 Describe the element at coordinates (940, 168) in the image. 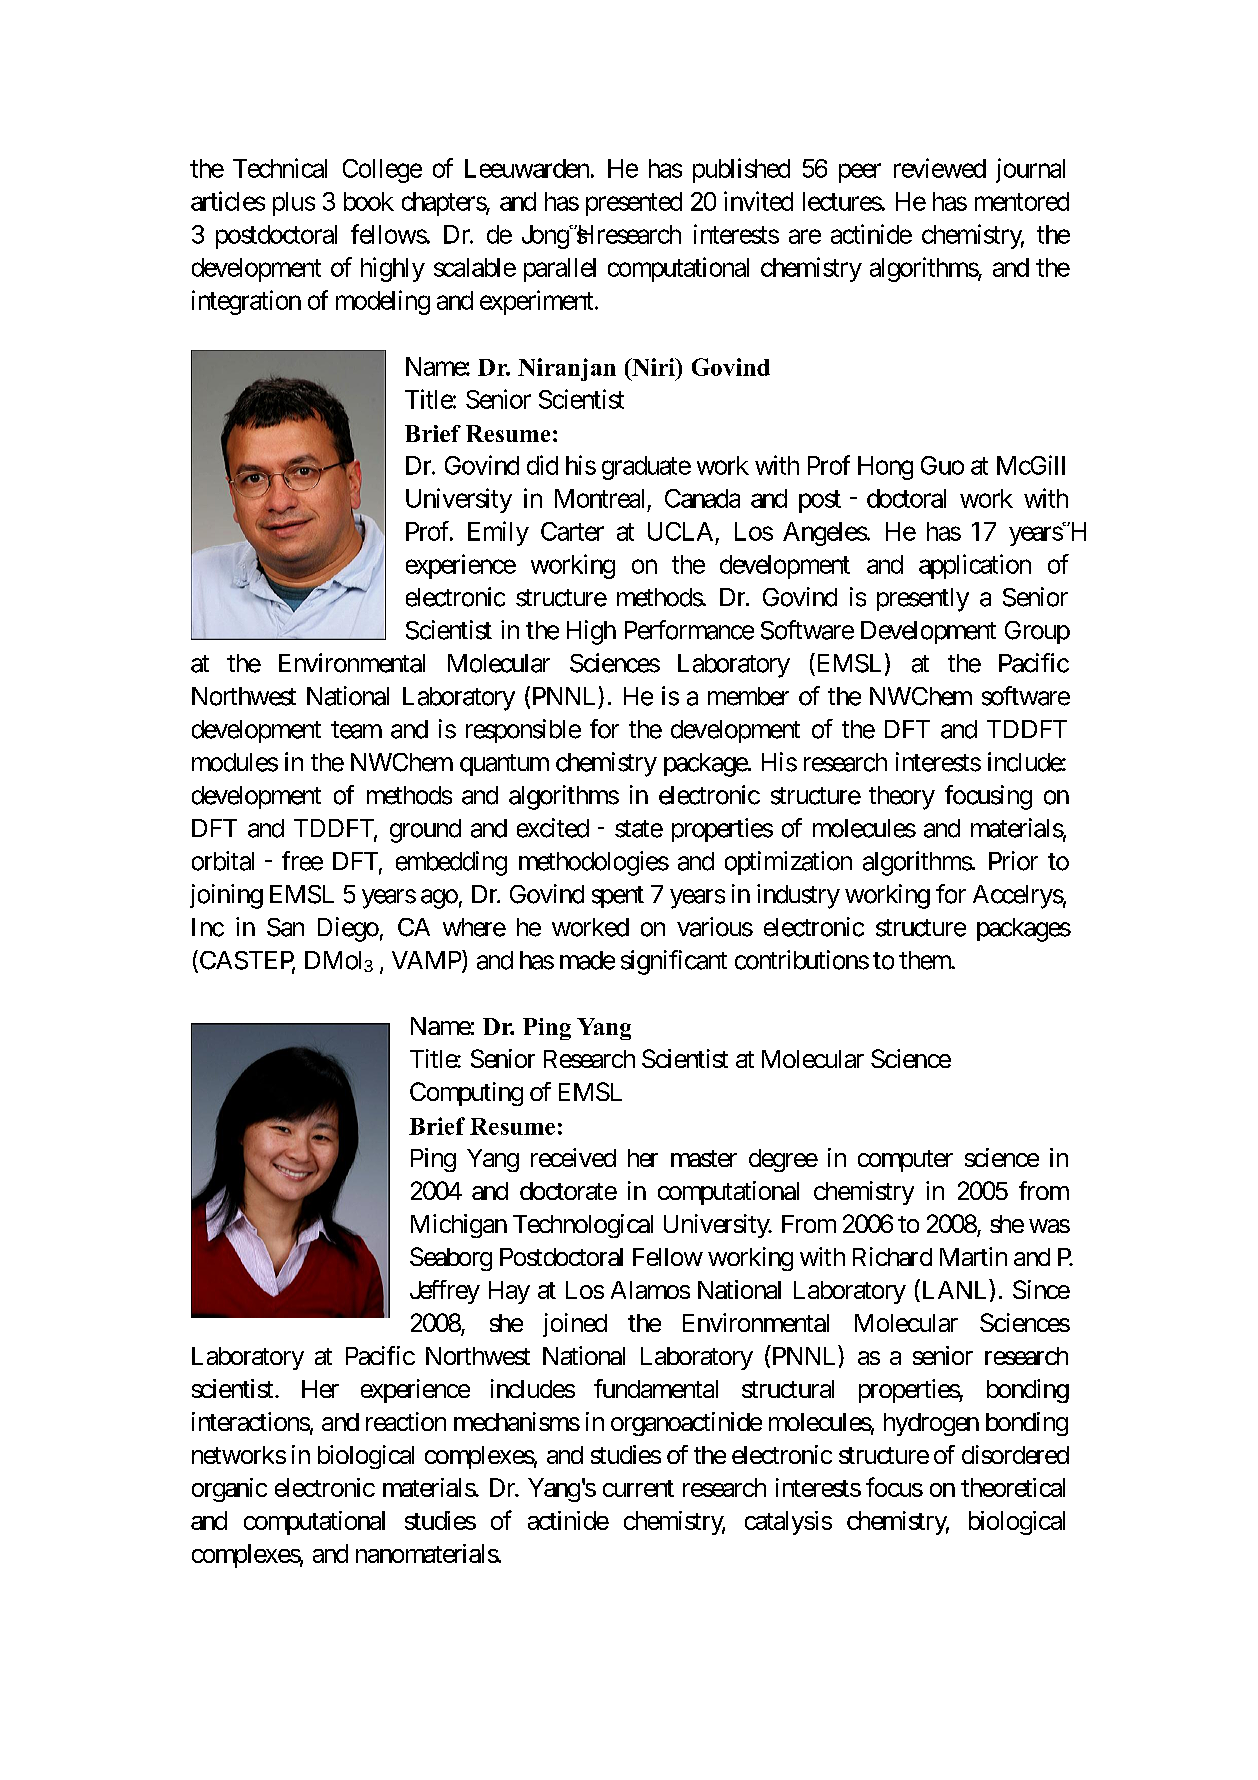

I see `reviewed` at that location.
